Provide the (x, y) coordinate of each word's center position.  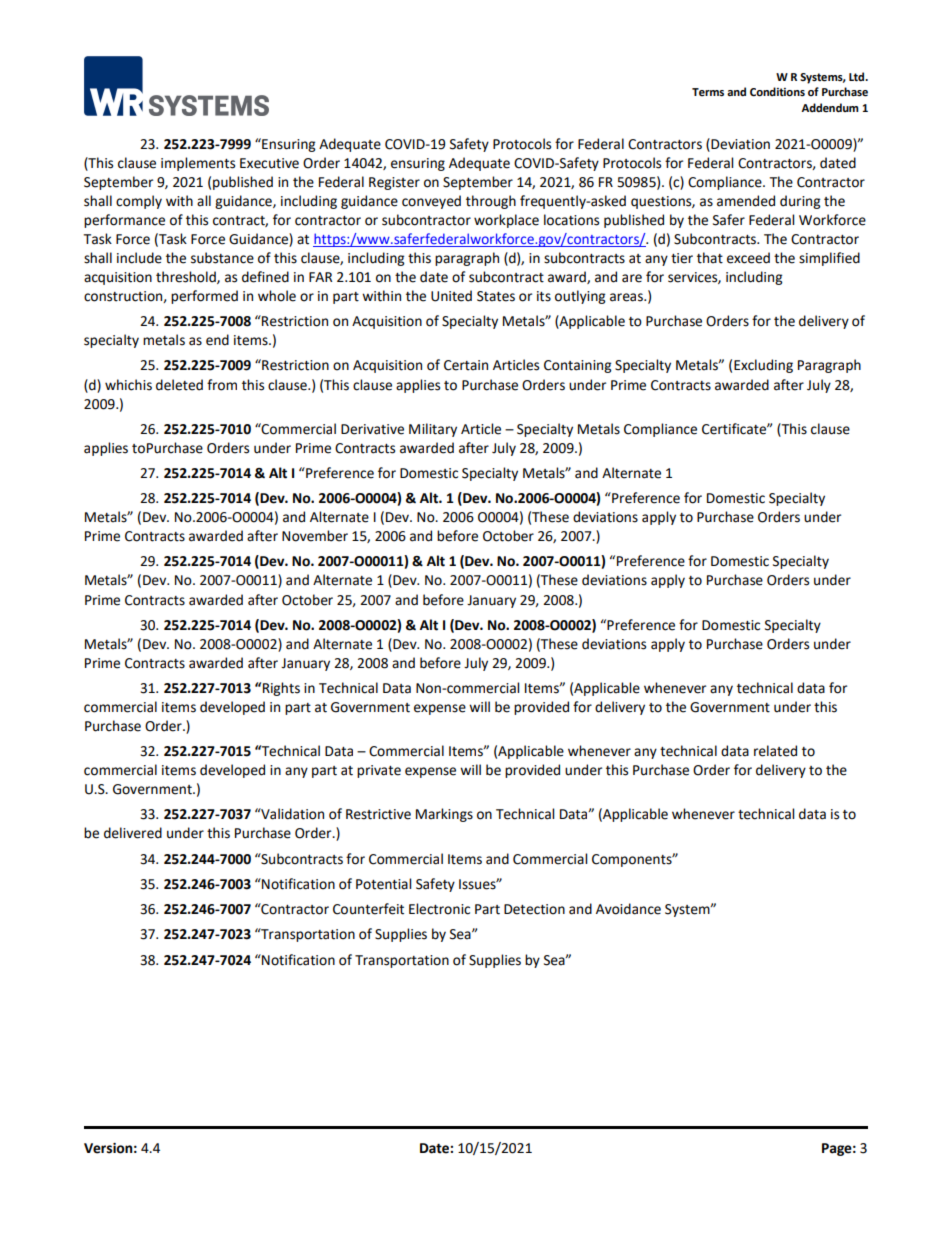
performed (204, 297)
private (379, 771)
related (775, 751)
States (496, 296)
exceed (748, 258)
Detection (534, 909)
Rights (281, 689)
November (315, 536)
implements (198, 164)
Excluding (763, 366)
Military (433, 430)
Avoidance (628, 909)
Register (394, 183)
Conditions (777, 92)
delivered (133, 833)
